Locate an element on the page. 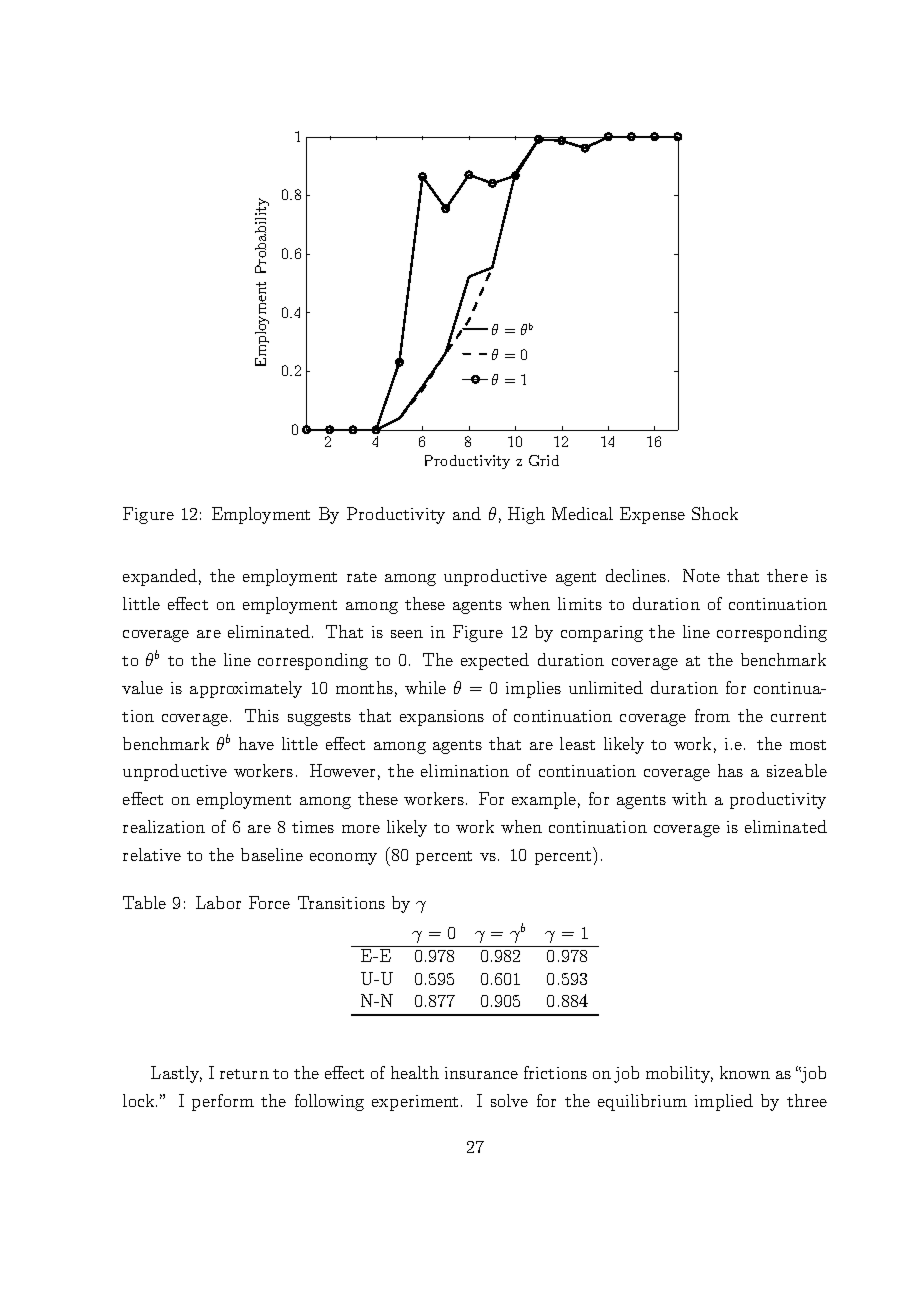 This document has width=924, height=1308. has is located at coordinates (730, 770).
